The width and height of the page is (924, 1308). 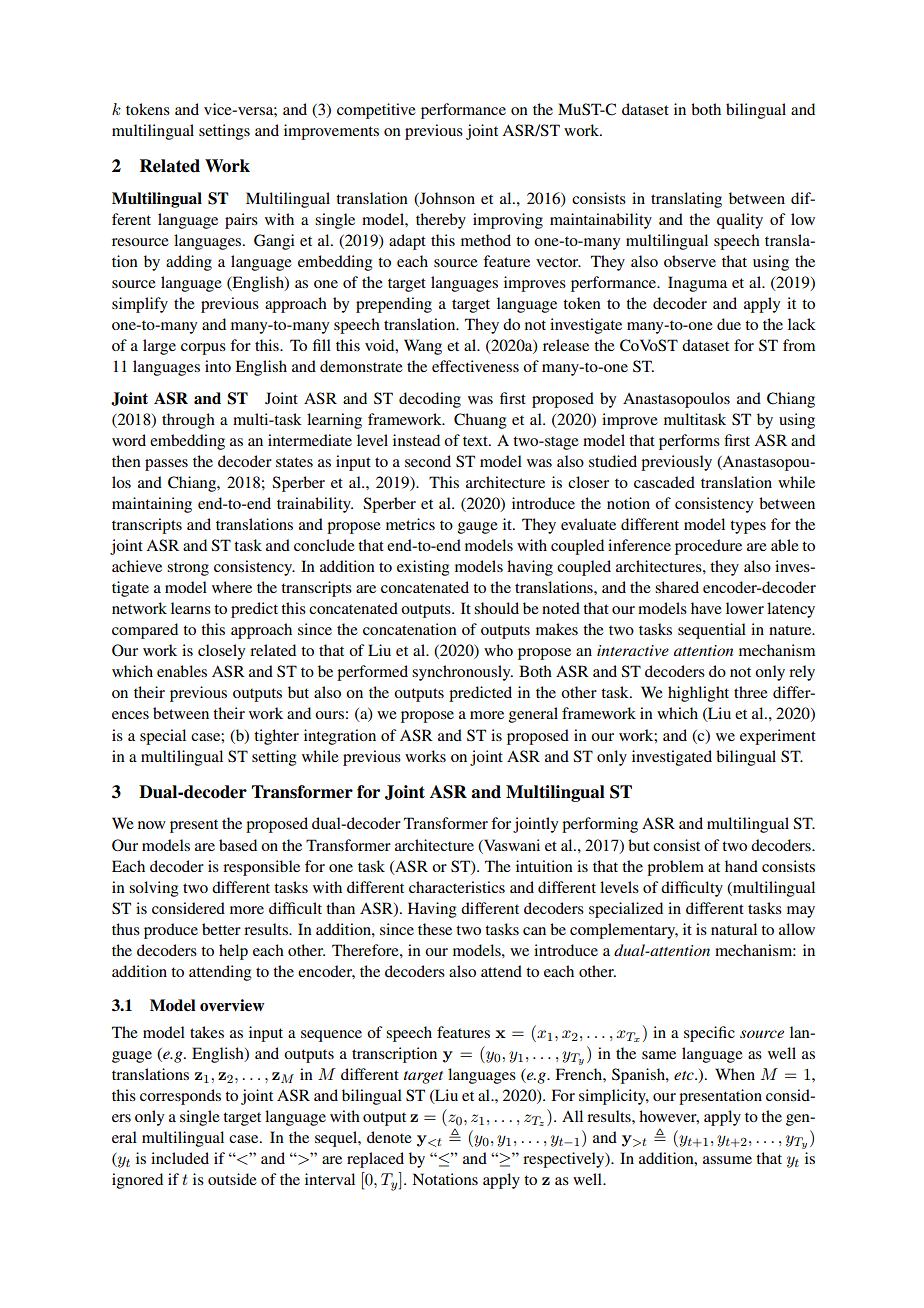 What do you see at coordinates (241, 221) in the page?
I see `pairs` at bounding box center [241, 221].
